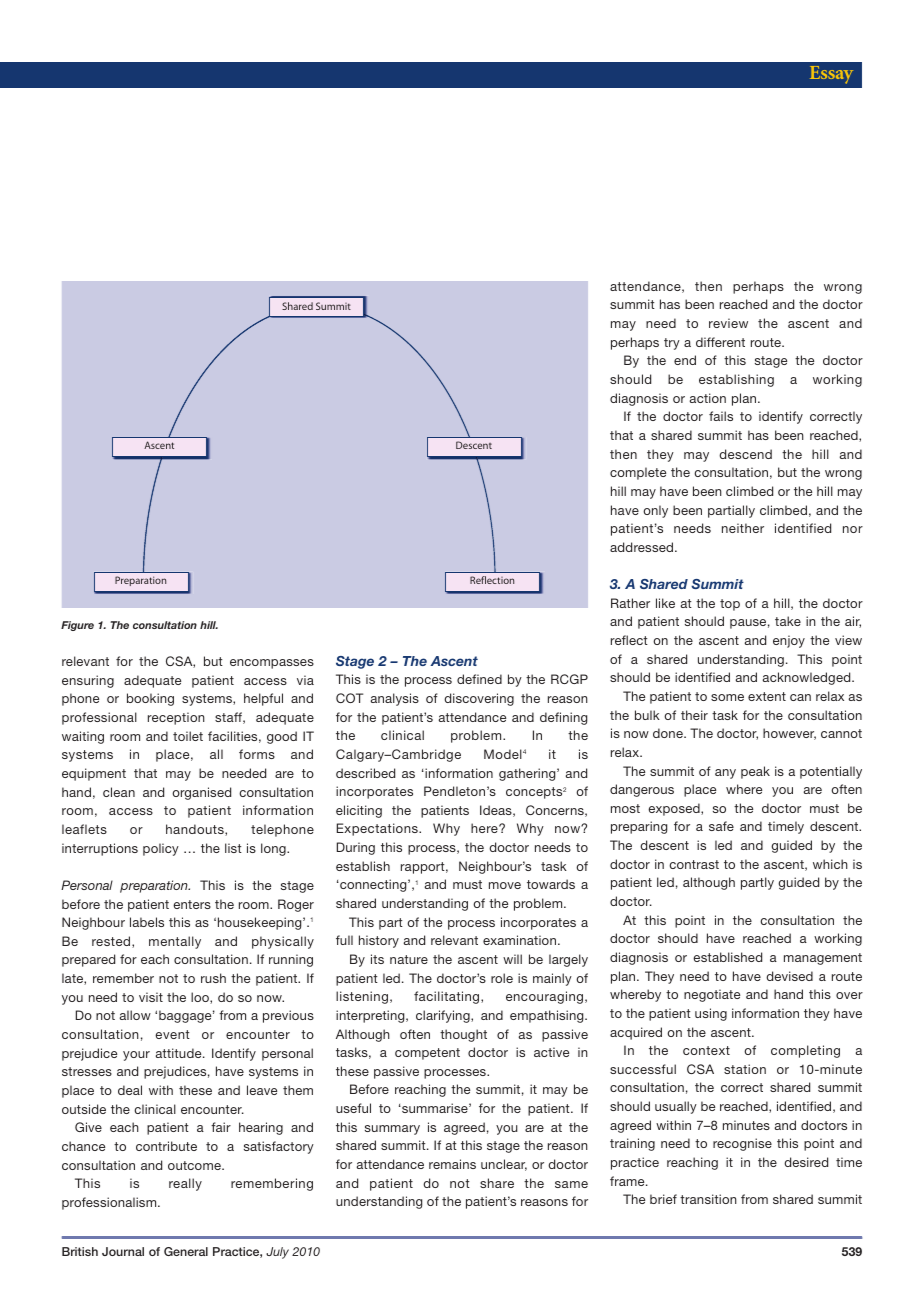 This image has width=924, height=1308. Describe the element at coordinates (638, 473) in the image. I see `complete` at that location.
